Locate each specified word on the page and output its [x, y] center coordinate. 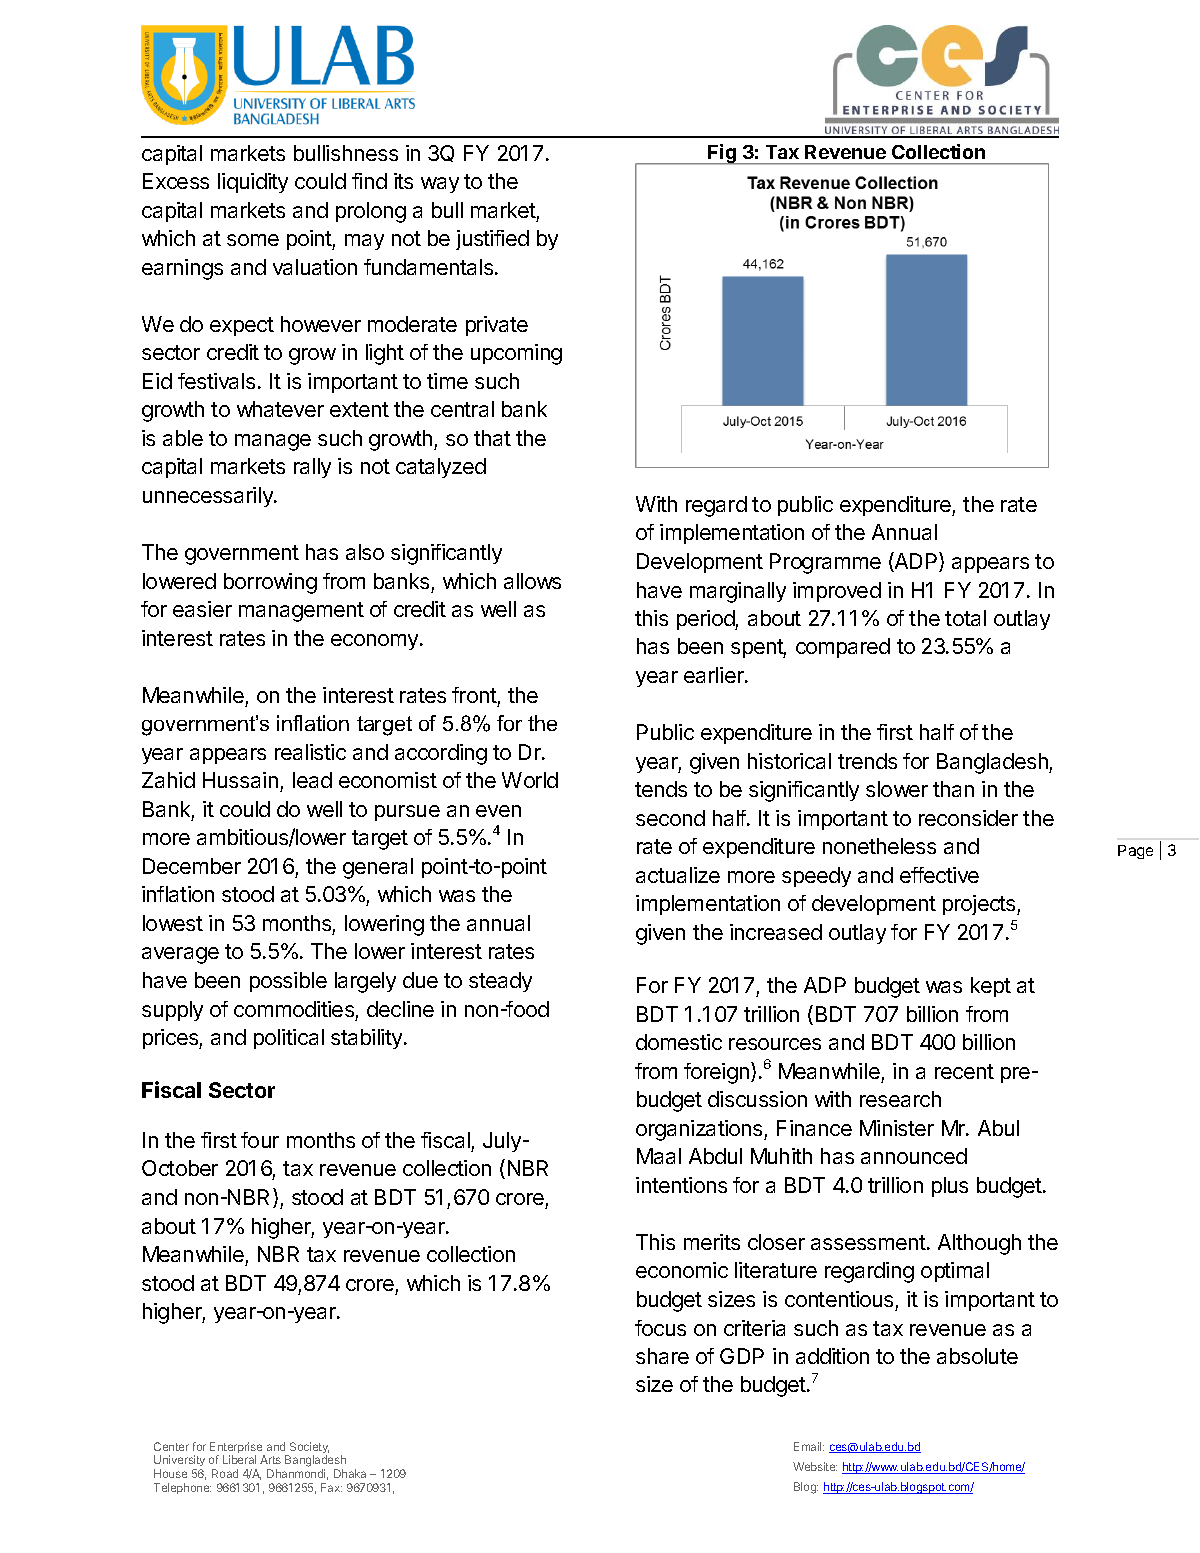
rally [312, 468]
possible [288, 982]
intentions [681, 1185]
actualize [678, 875]
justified [492, 240]
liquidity [253, 183]
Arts [270, 1459]
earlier [715, 675]
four [260, 1140]
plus [950, 1187]
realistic [310, 752]
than [953, 789]
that [492, 438]
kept [991, 987]
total [965, 618]
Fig [722, 154]
